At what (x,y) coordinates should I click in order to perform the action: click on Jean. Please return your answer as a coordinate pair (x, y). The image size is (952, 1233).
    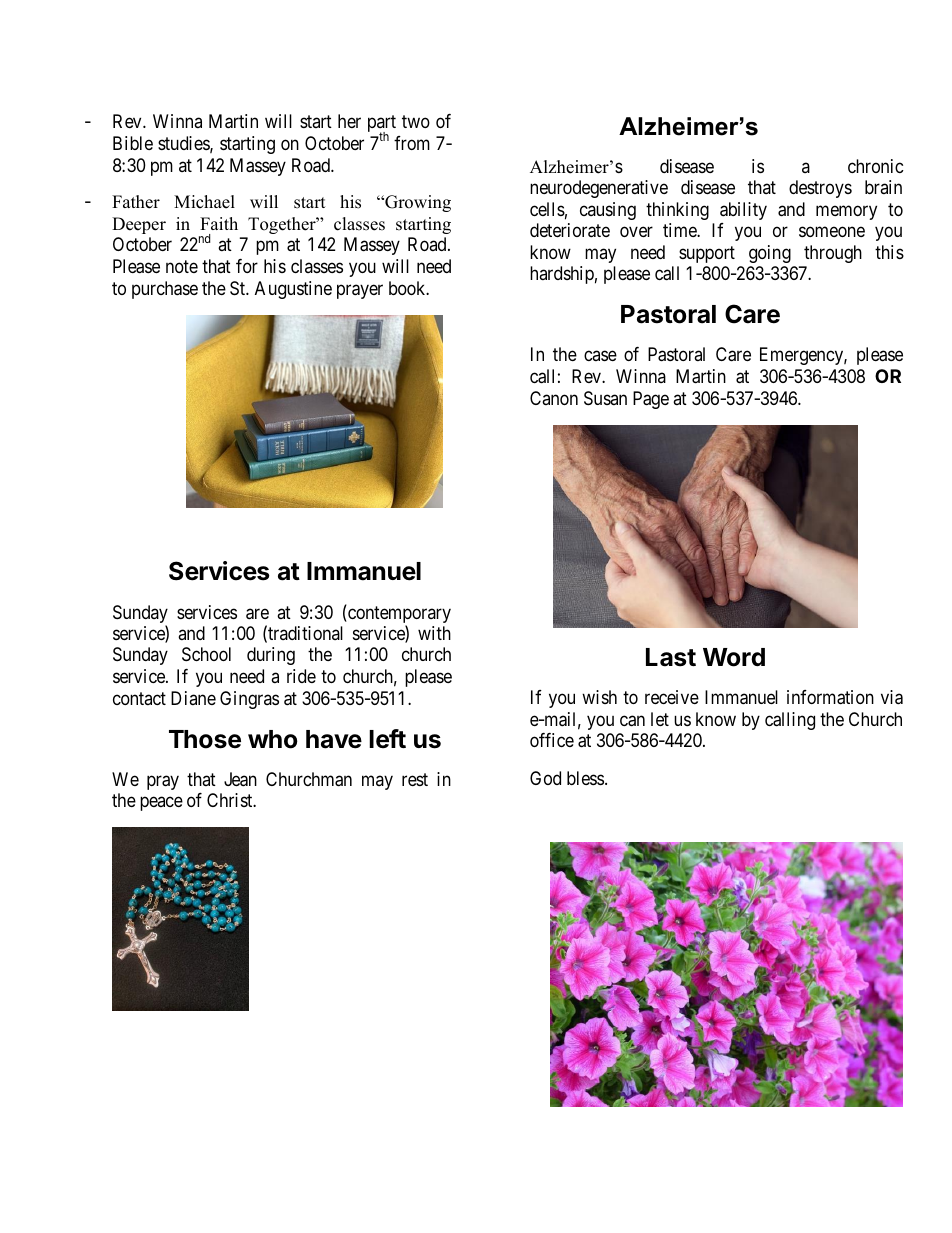
    Looking at the image, I should click on (240, 779).
